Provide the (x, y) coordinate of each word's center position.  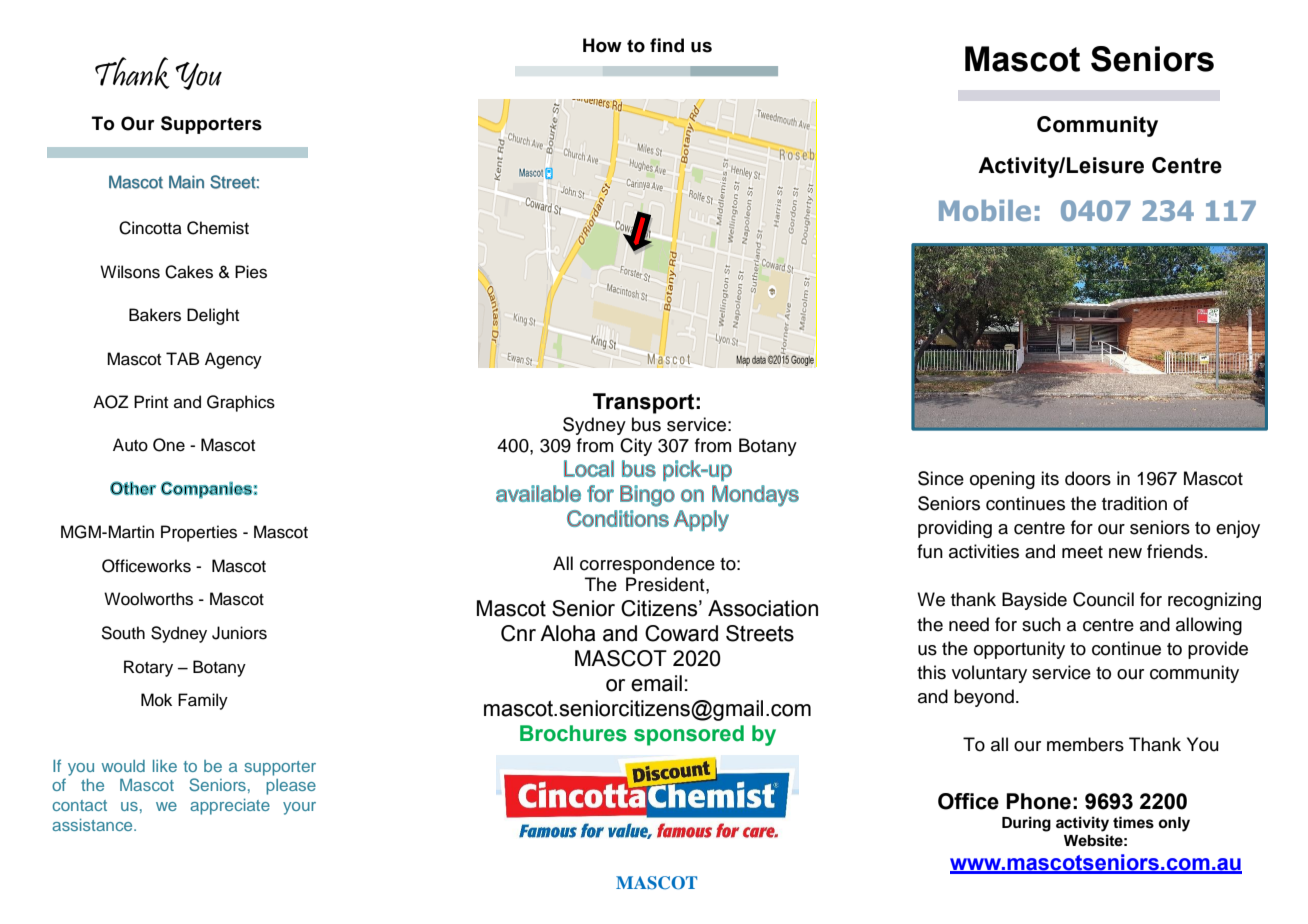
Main (186, 182)
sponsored (689, 735)
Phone (1038, 801)
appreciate (230, 807)
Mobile (985, 210)
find (667, 45)
